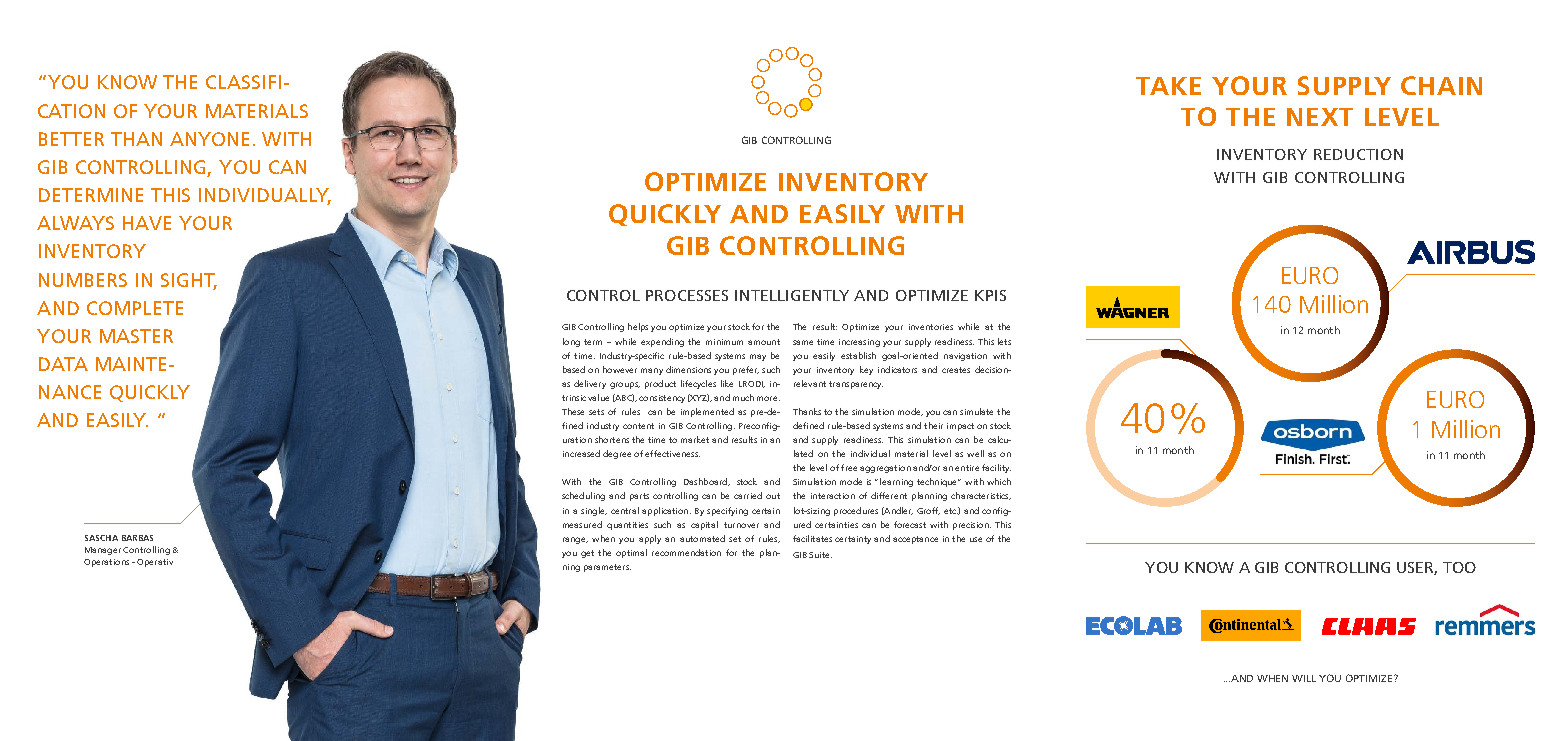 Image resolution: width=1568 pixels, height=741 pixels. I want to click on KPIS, so click(990, 295).
